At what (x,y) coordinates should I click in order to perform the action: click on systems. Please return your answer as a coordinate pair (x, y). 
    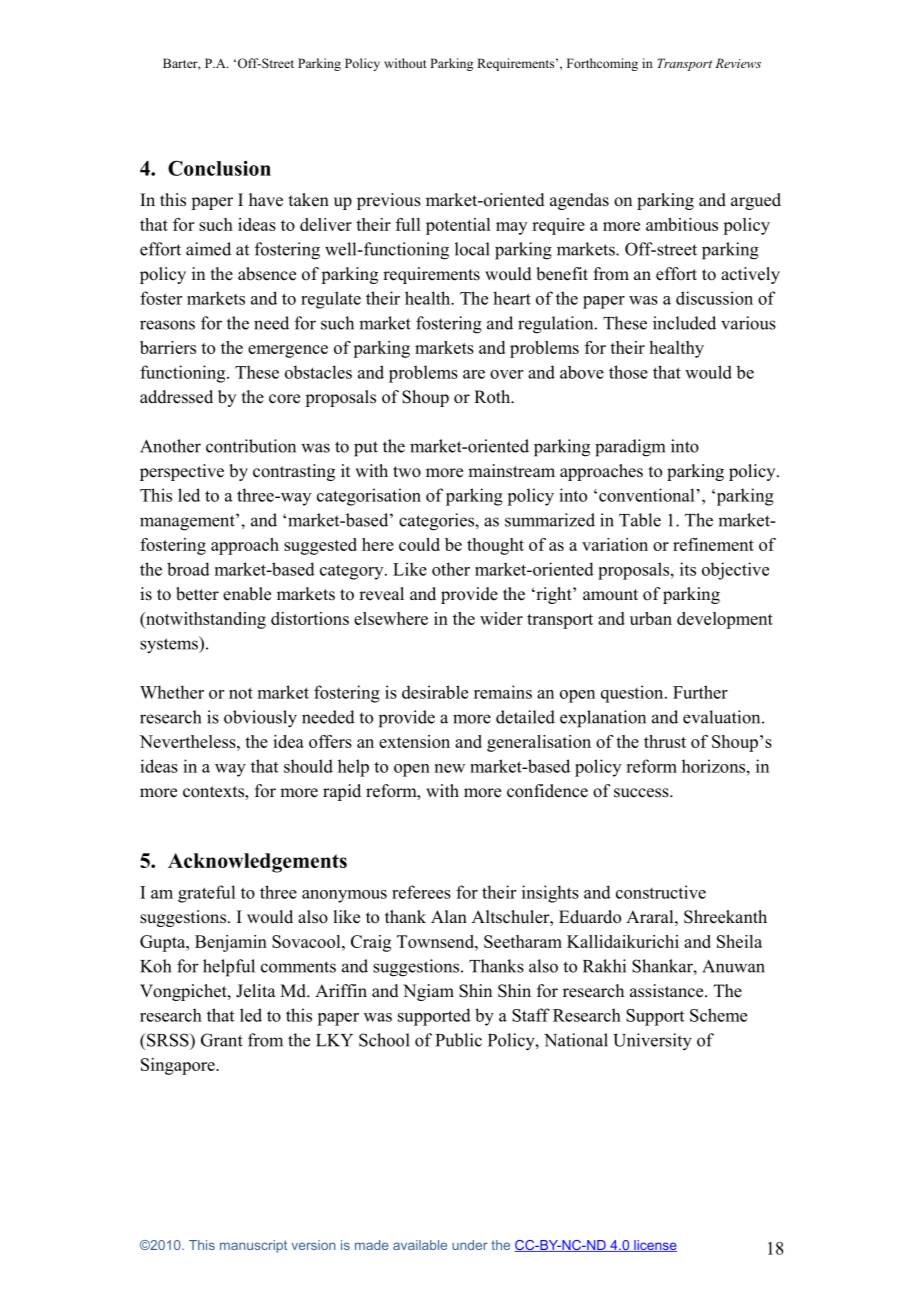
    Looking at the image, I should click on (170, 645).
